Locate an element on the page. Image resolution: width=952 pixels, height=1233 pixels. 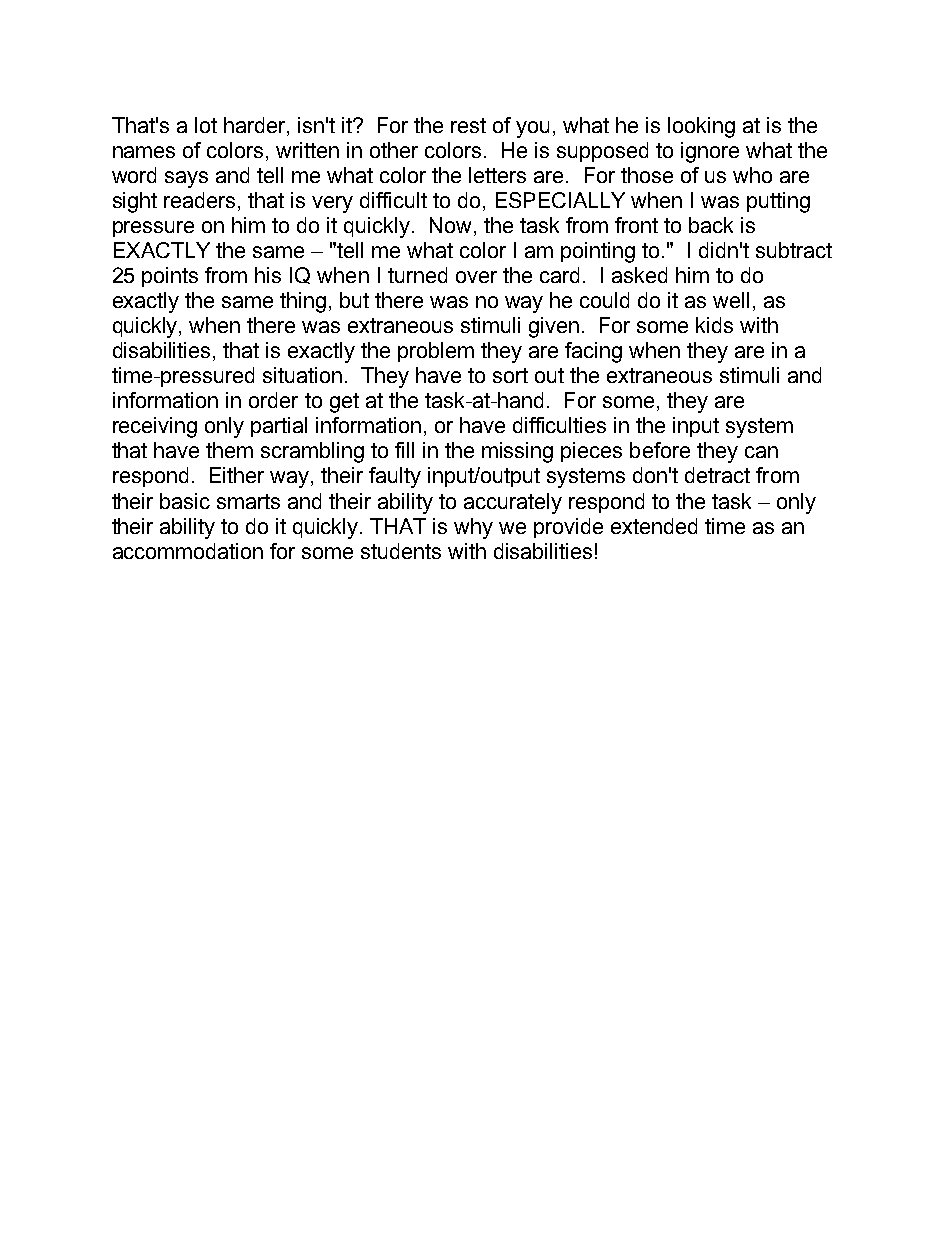
kids is located at coordinates (714, 325).
